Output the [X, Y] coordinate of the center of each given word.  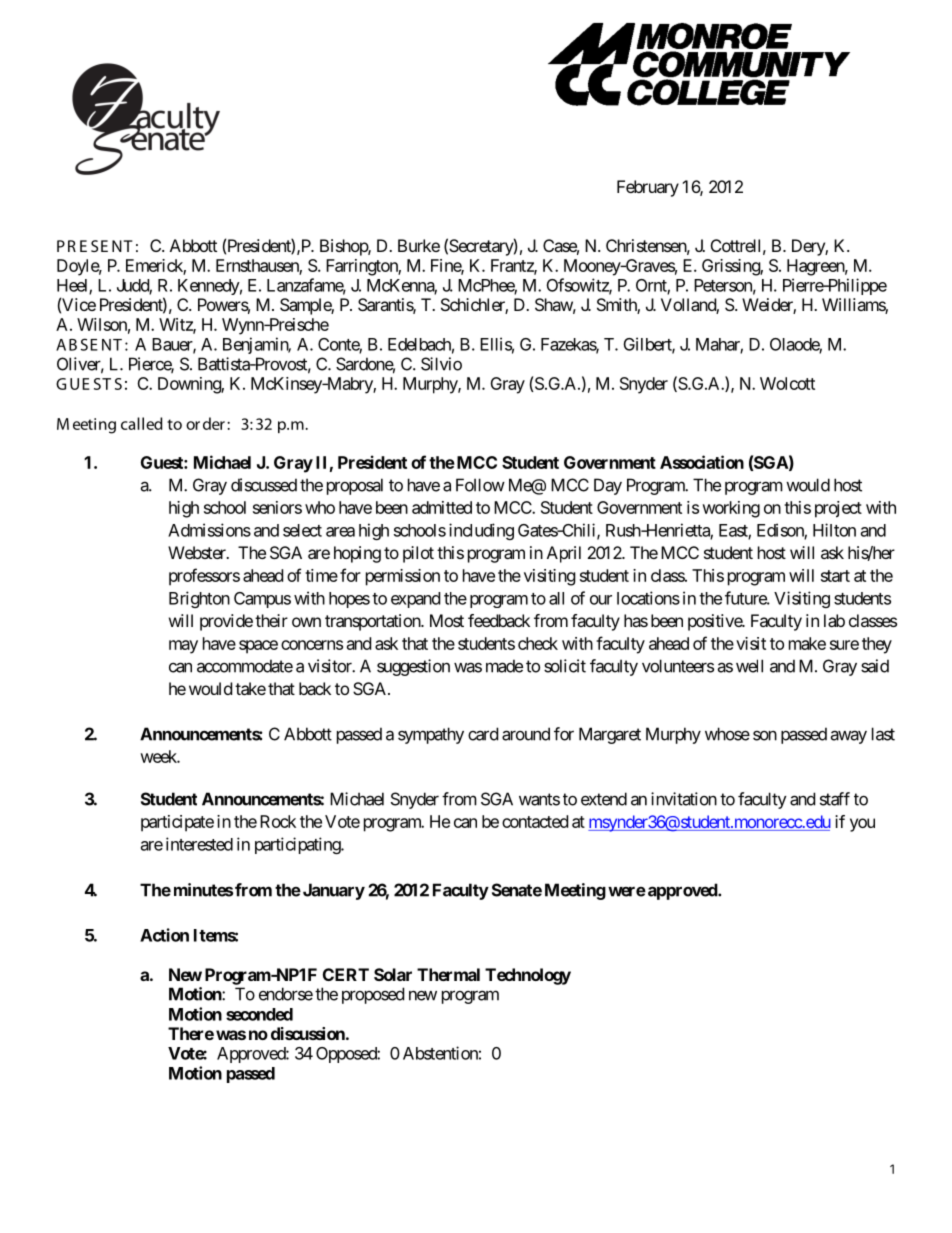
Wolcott [787, 383]
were [627, 892]
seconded [259, 1014]
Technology [528, 976]
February [648, 188]
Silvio [441, 364]
